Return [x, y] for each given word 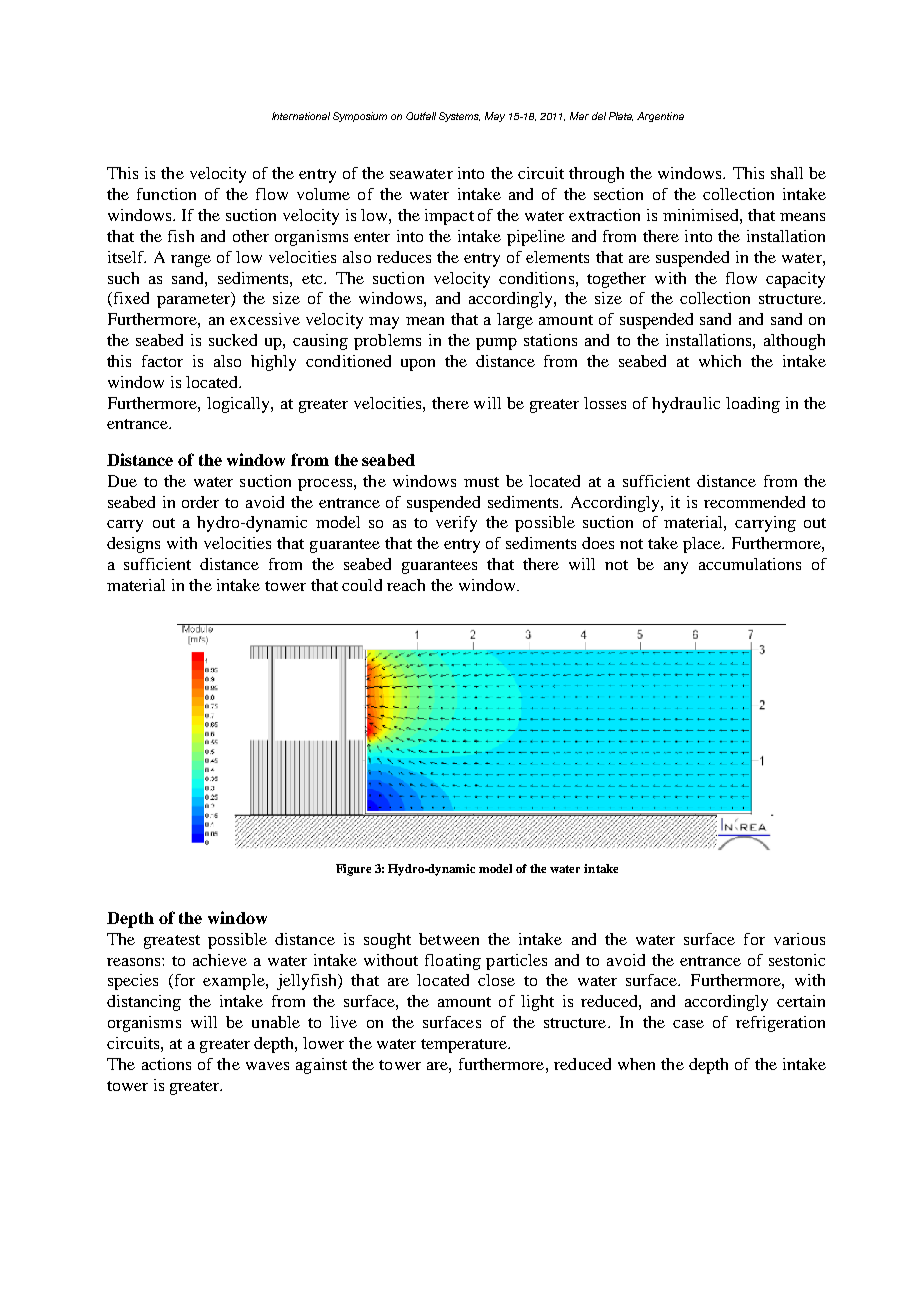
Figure [353, 870]
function [166, 194]
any [676, 568]
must [481, 482]
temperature [465, 1046]
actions [166, 1064]
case [688, 1024]
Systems [459, 117]
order [200, 502]
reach [406, 585]
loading [753, 405]
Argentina [660, 117]
